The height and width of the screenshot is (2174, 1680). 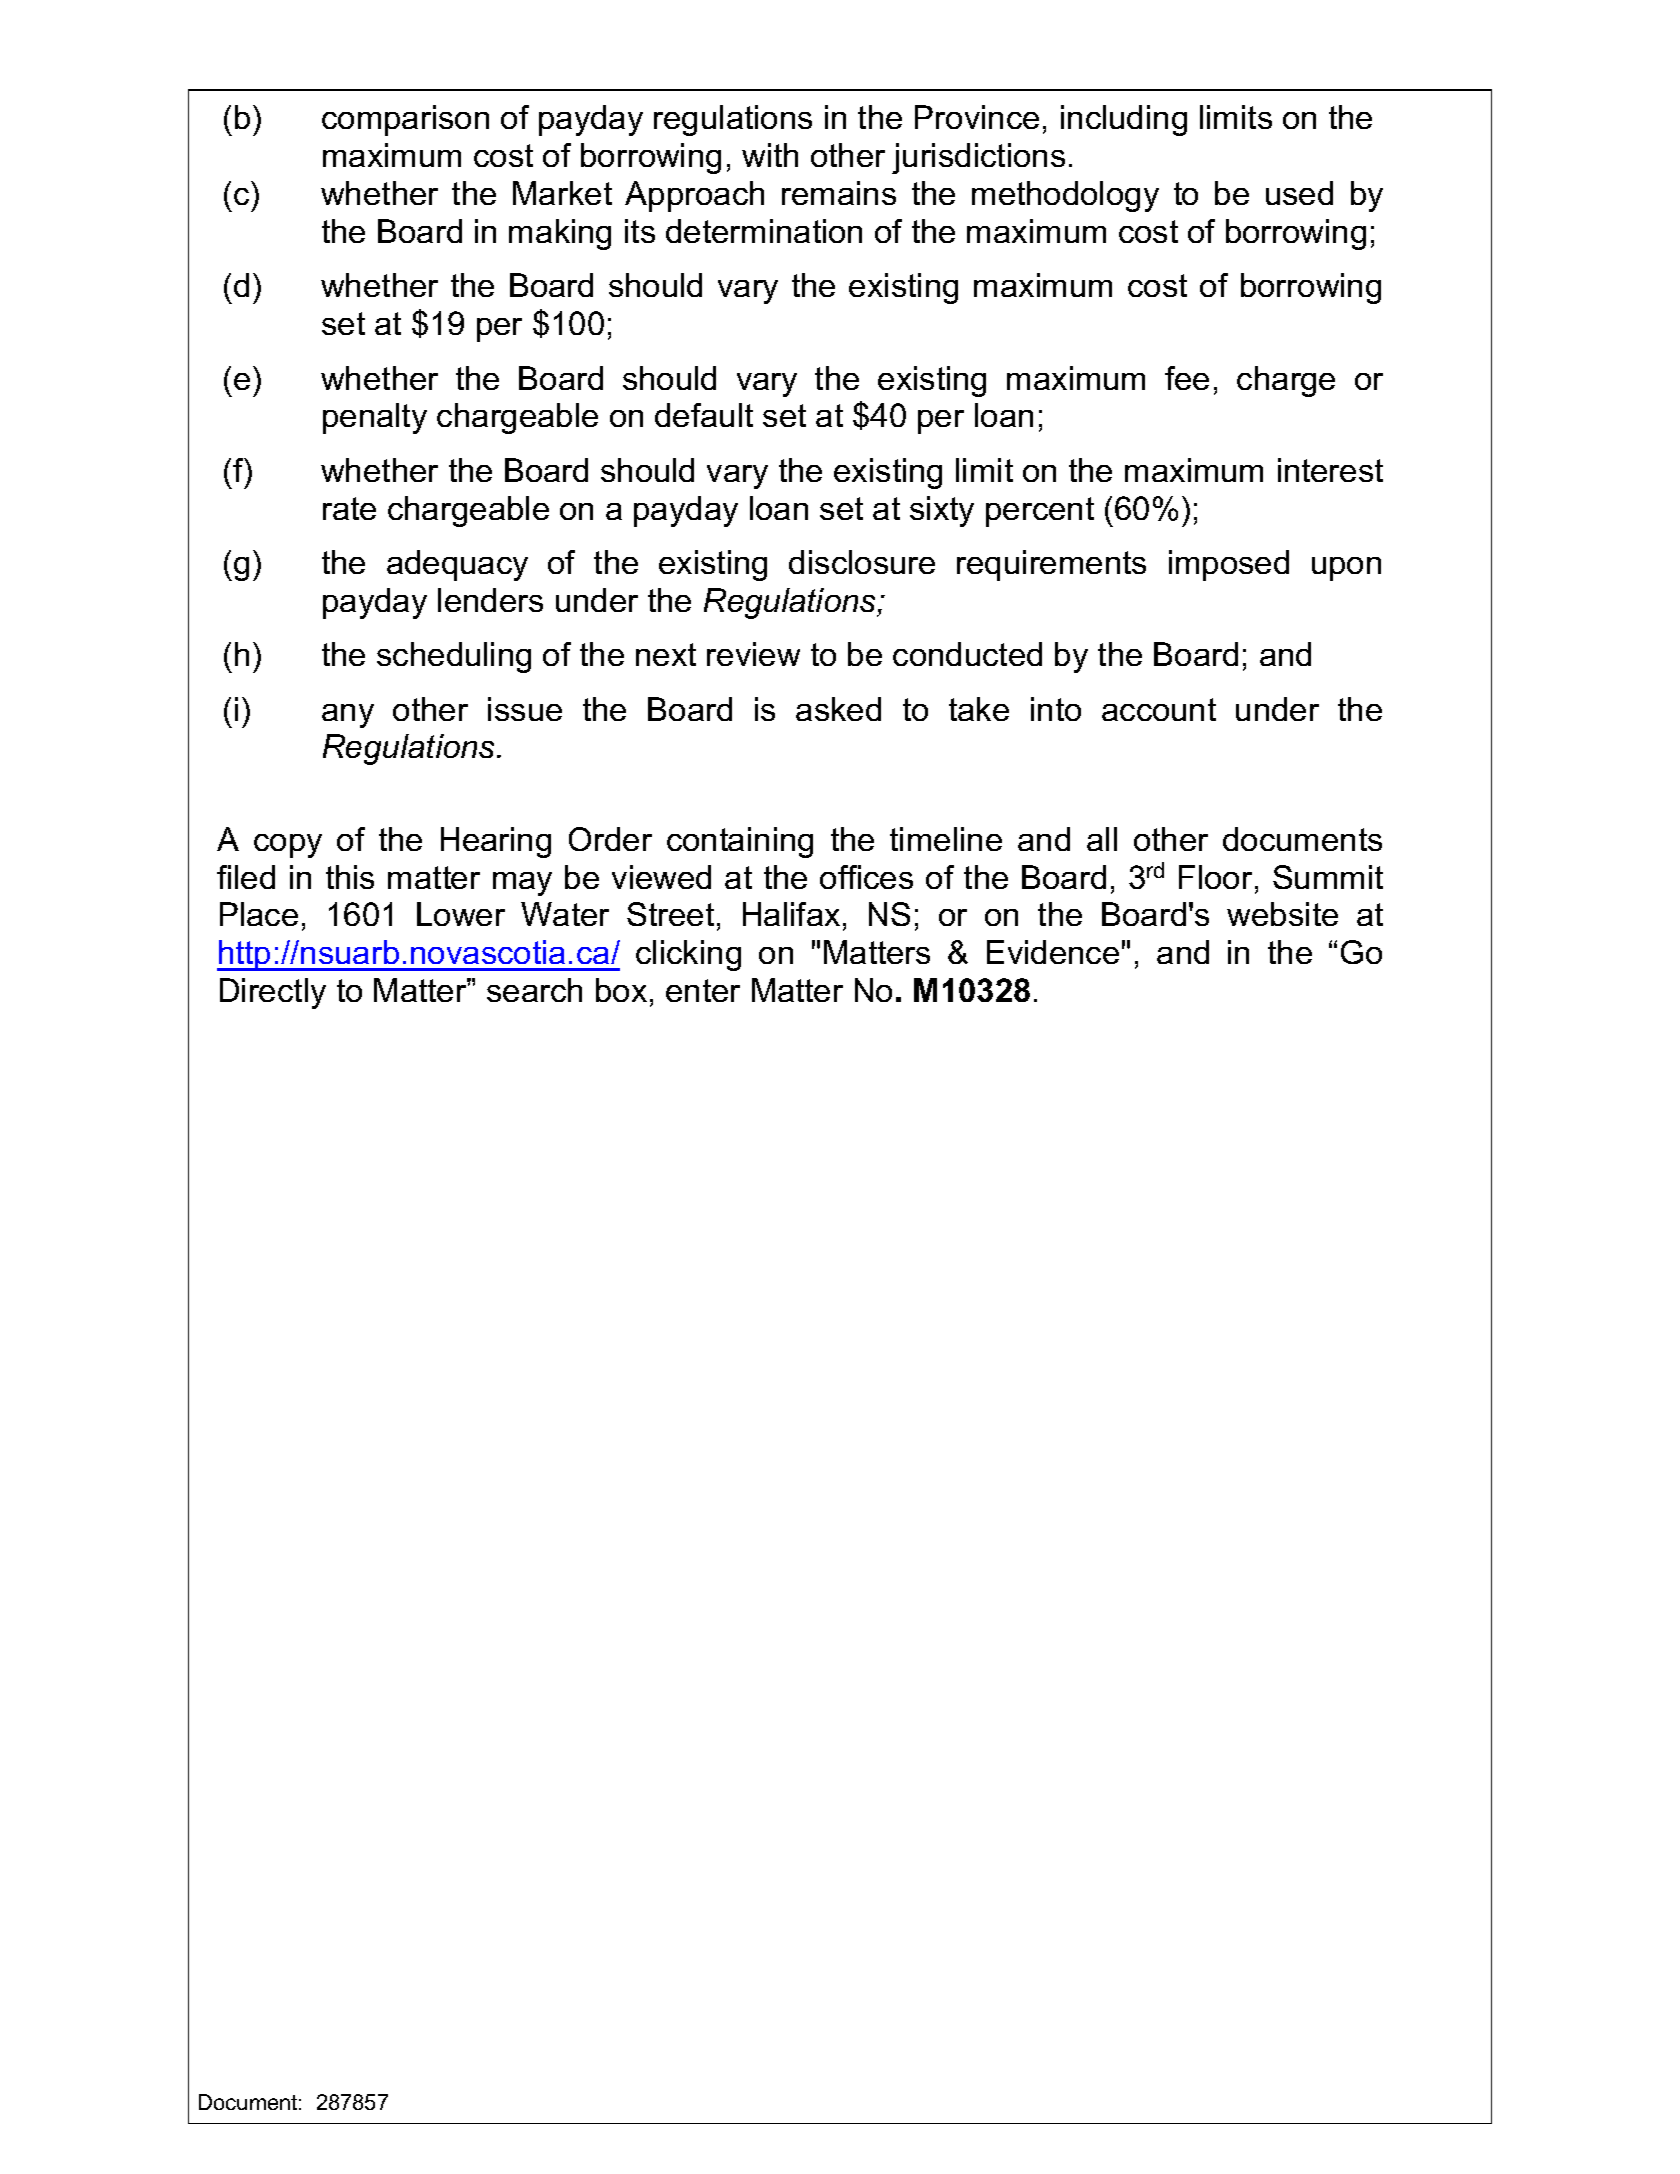 I want to click on website, so click(x=1282, y=914).
